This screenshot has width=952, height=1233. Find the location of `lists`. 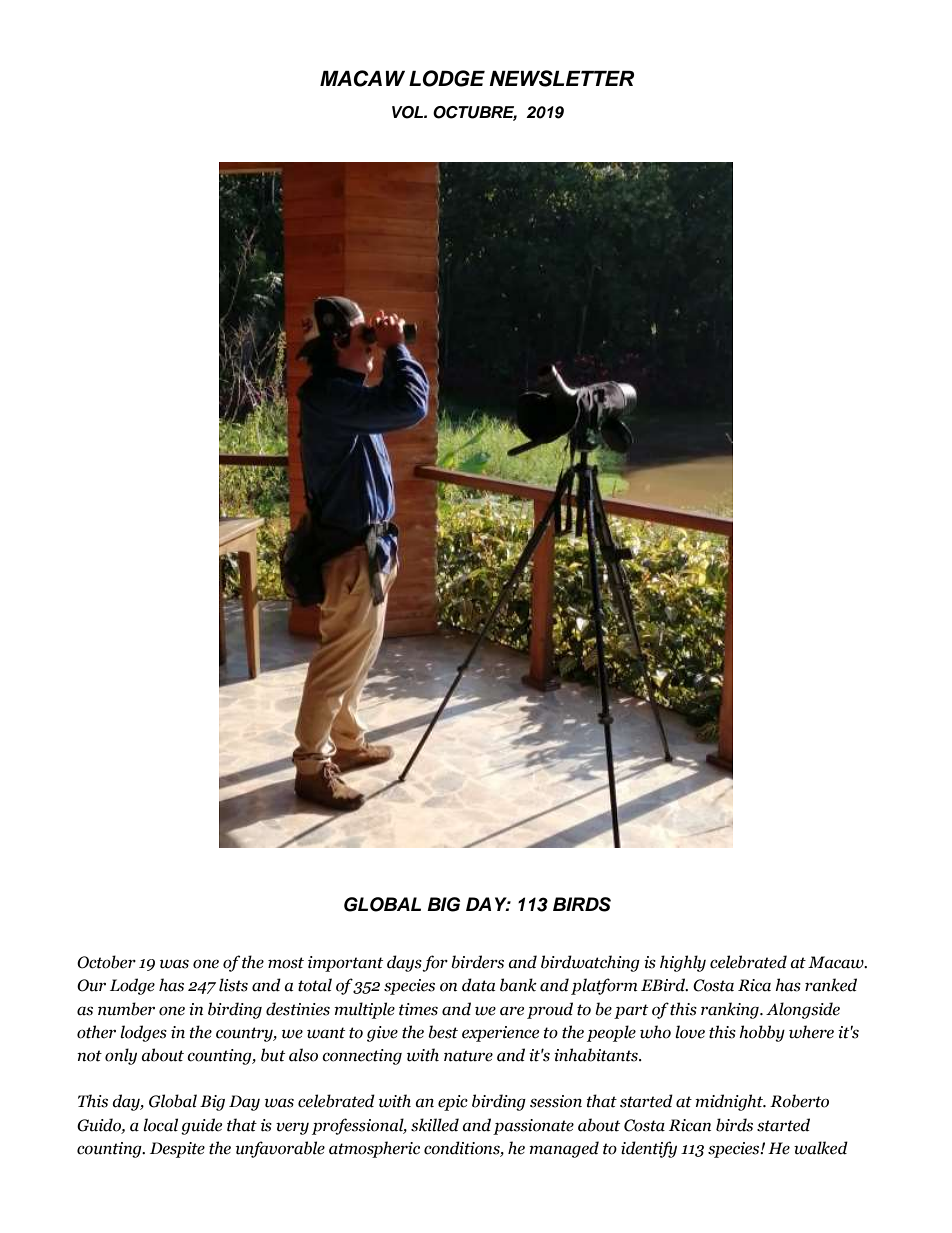

lists is located at coordinates (233, 985).
